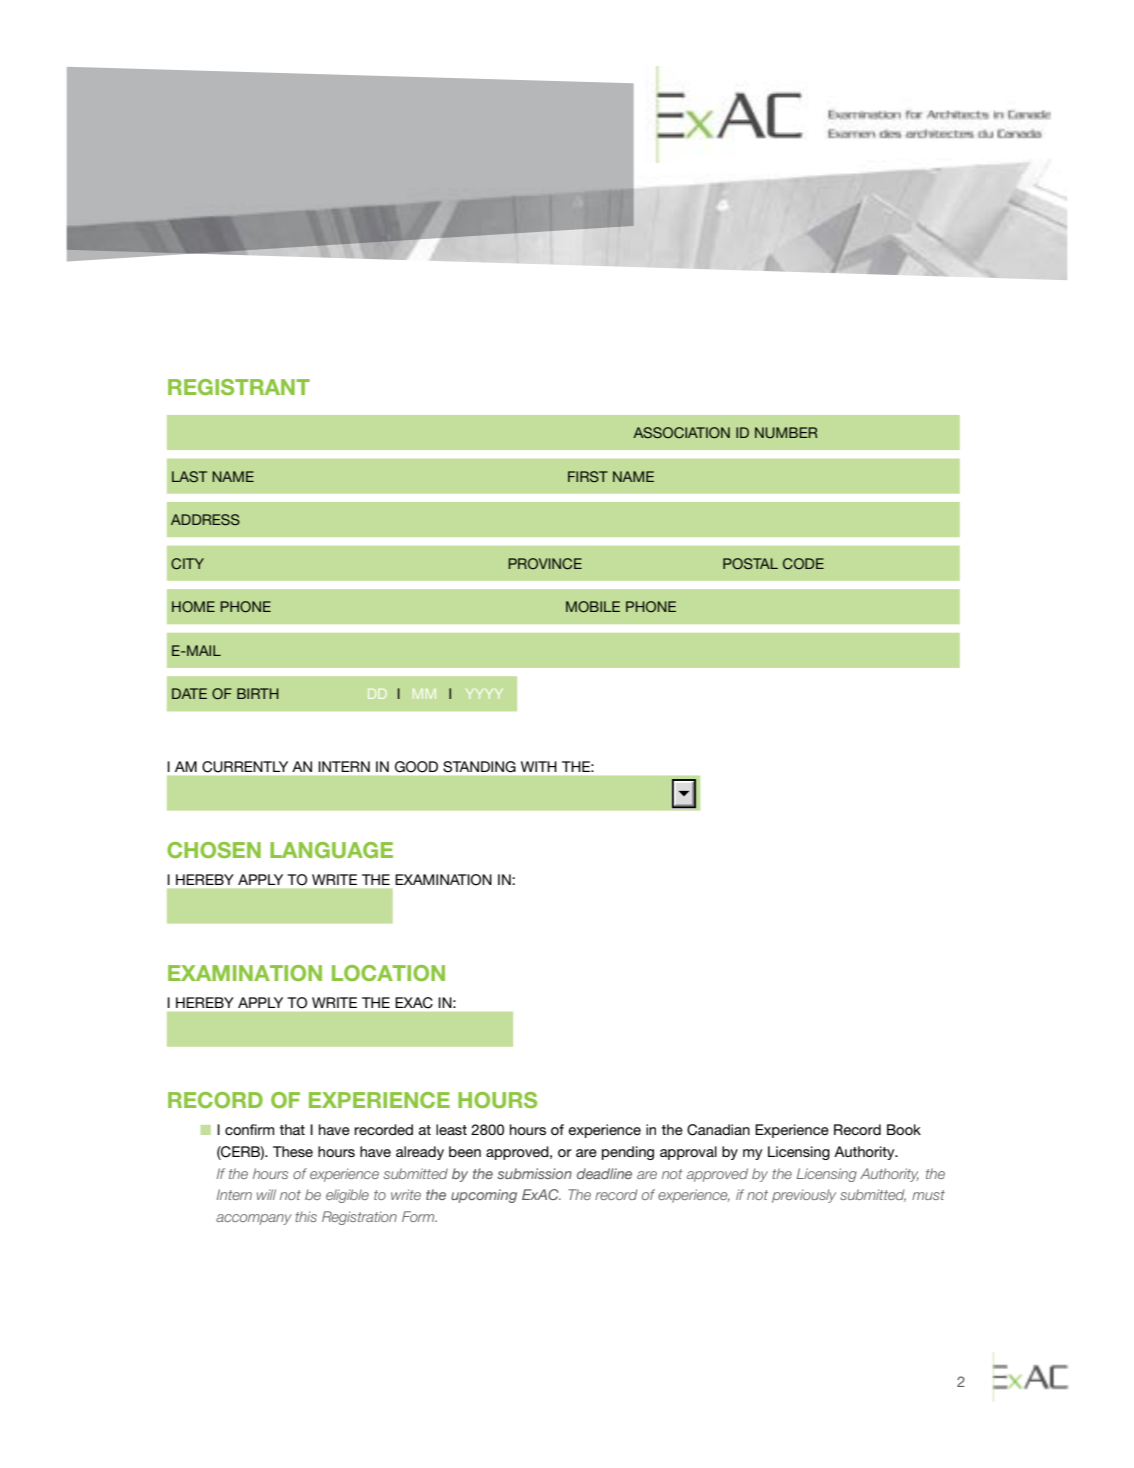 This screenshot has height=1468, width=1134. Describe the element at coordinates (331, 850) in the screenshot. I see `LANGUAGE` at that location.
